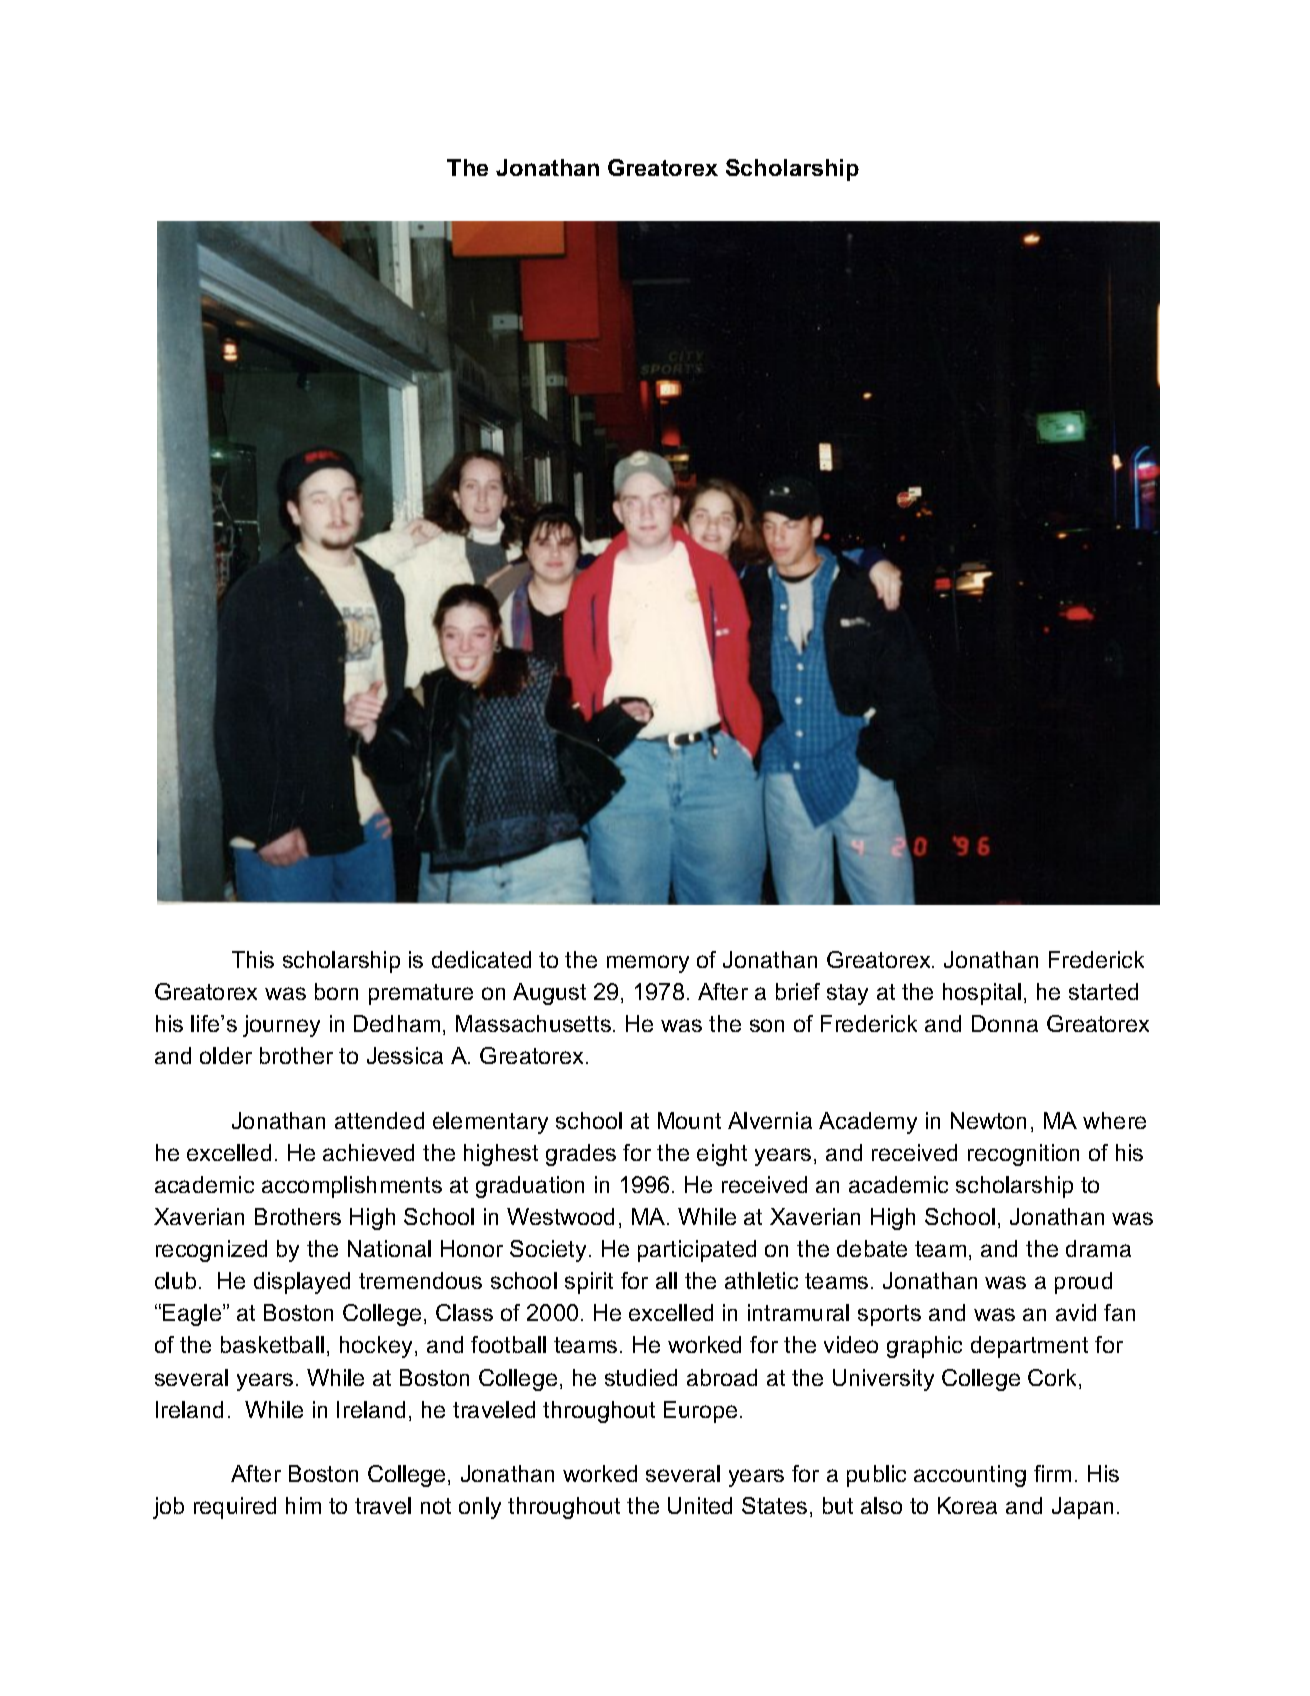 Image resolution: width=1310 pixels, height=1696 pixels. I want to click on Newton, so click(988, 1120).
